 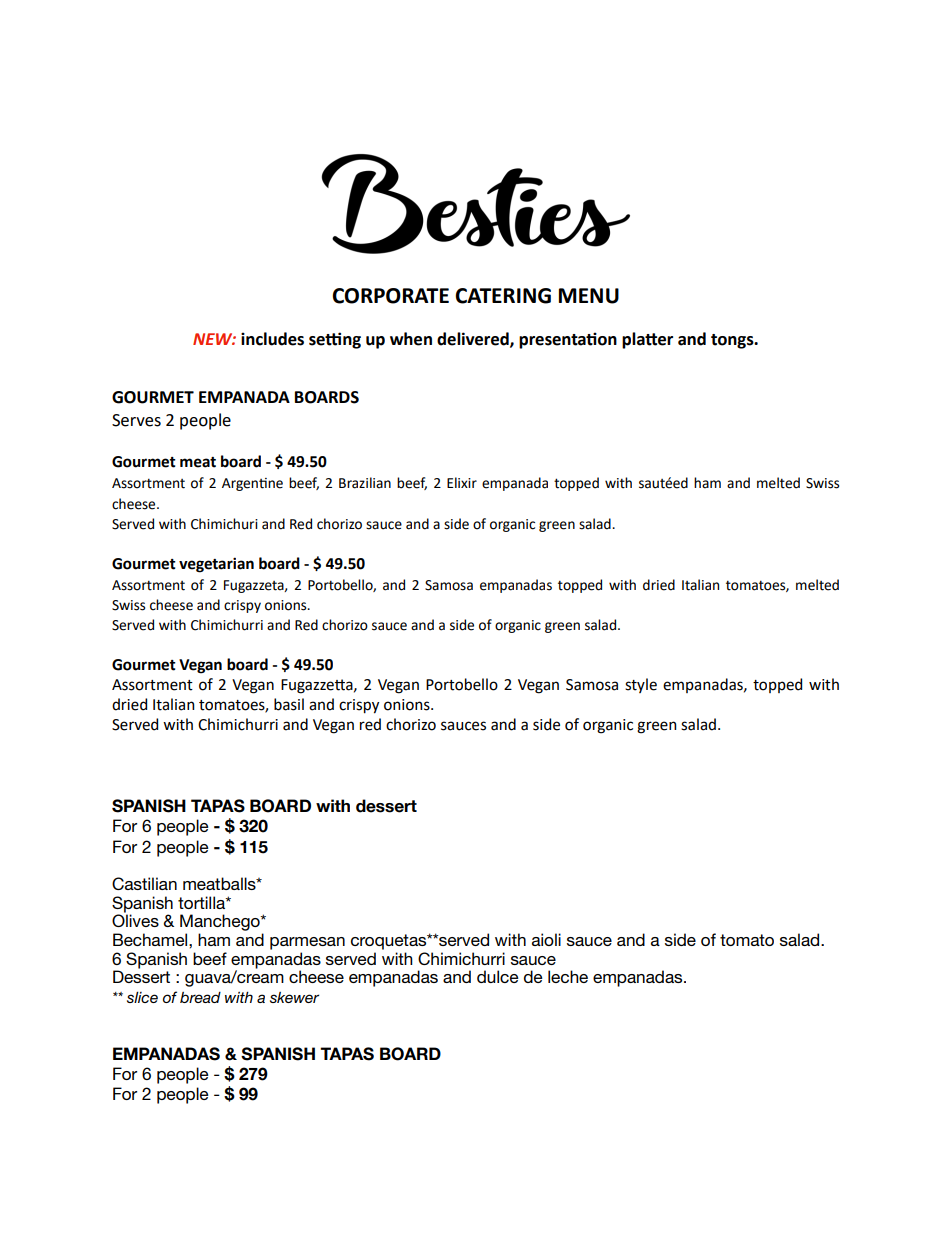 What do you see at coordinates (568, 976) in the screenshot?
I see `leche` at bounding box center [568, 976].
